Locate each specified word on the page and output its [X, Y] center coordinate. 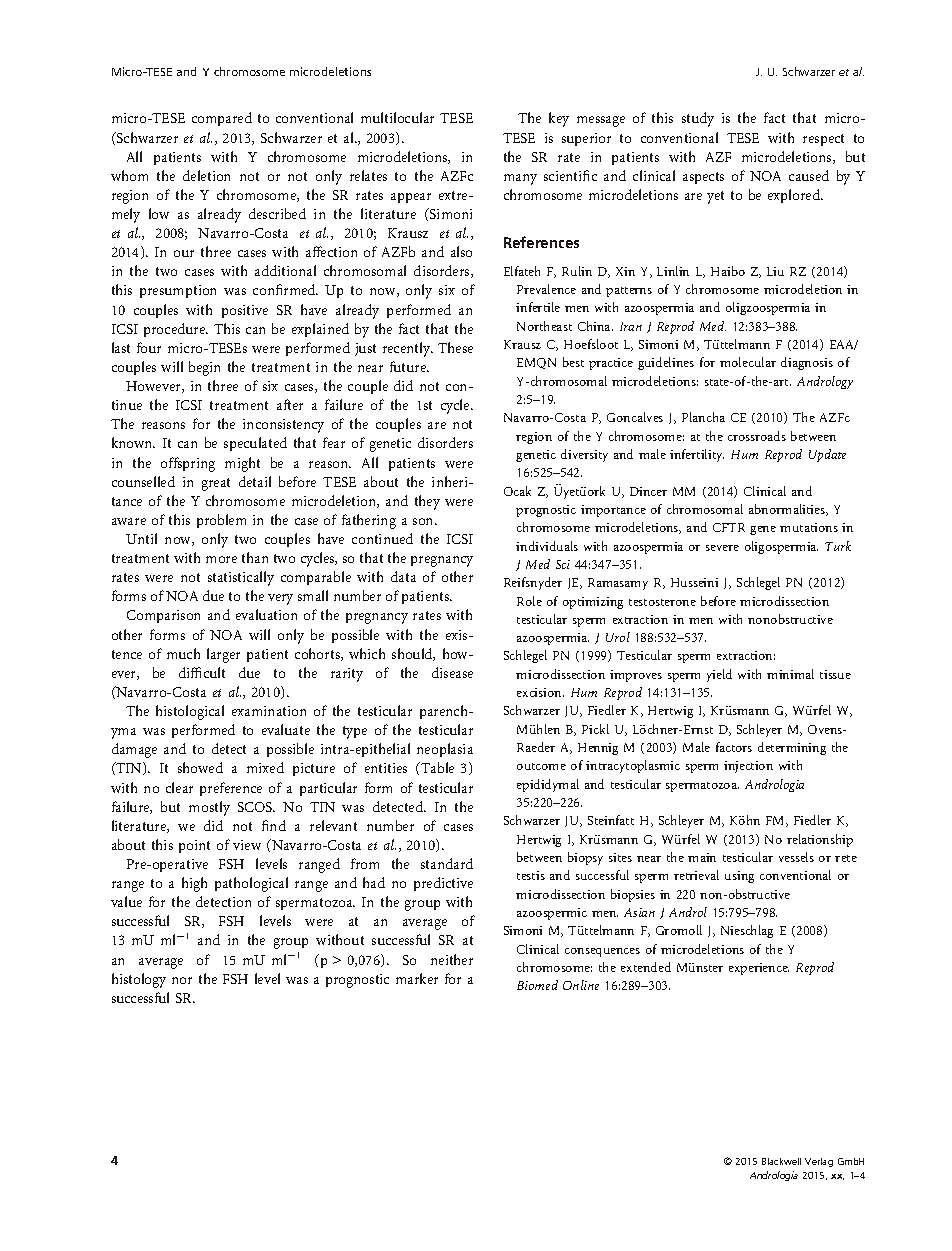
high [194, 884]
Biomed [537, 985]
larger [223, 655]
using [739, 877]
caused [809, 175]
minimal [790, 674]
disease [452, 672]
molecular [748, 362]
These [455, 347]
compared [222, 119]
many [520, 179]
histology [139, 980]
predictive [443, 884]
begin [204, 368]
